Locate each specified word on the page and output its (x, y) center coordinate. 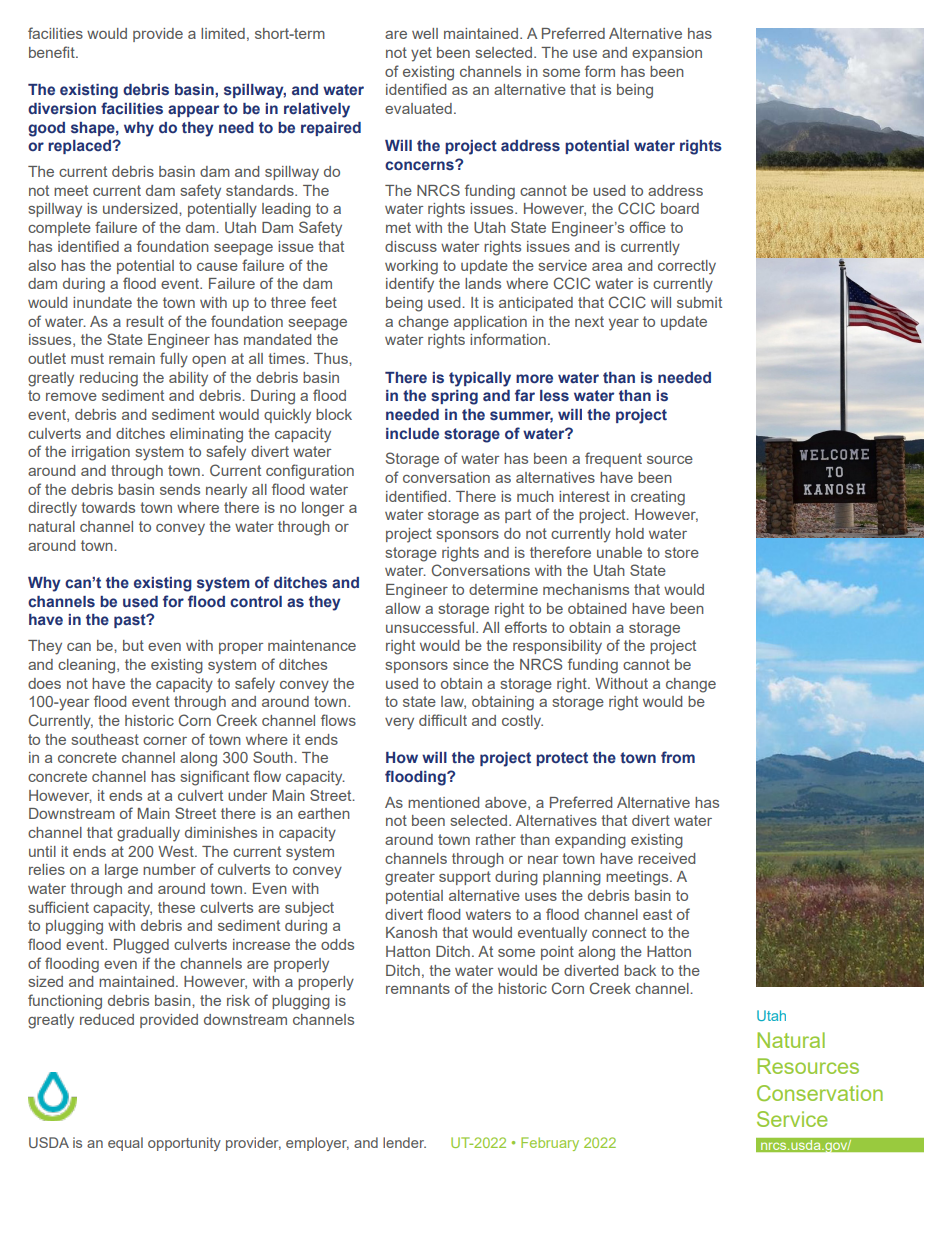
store (682, 552)
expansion (667, 54)
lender (404, 1142)
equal (125, 1144)
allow (402, 608)
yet (421, 54)
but (133, 645)
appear (193, 111)
